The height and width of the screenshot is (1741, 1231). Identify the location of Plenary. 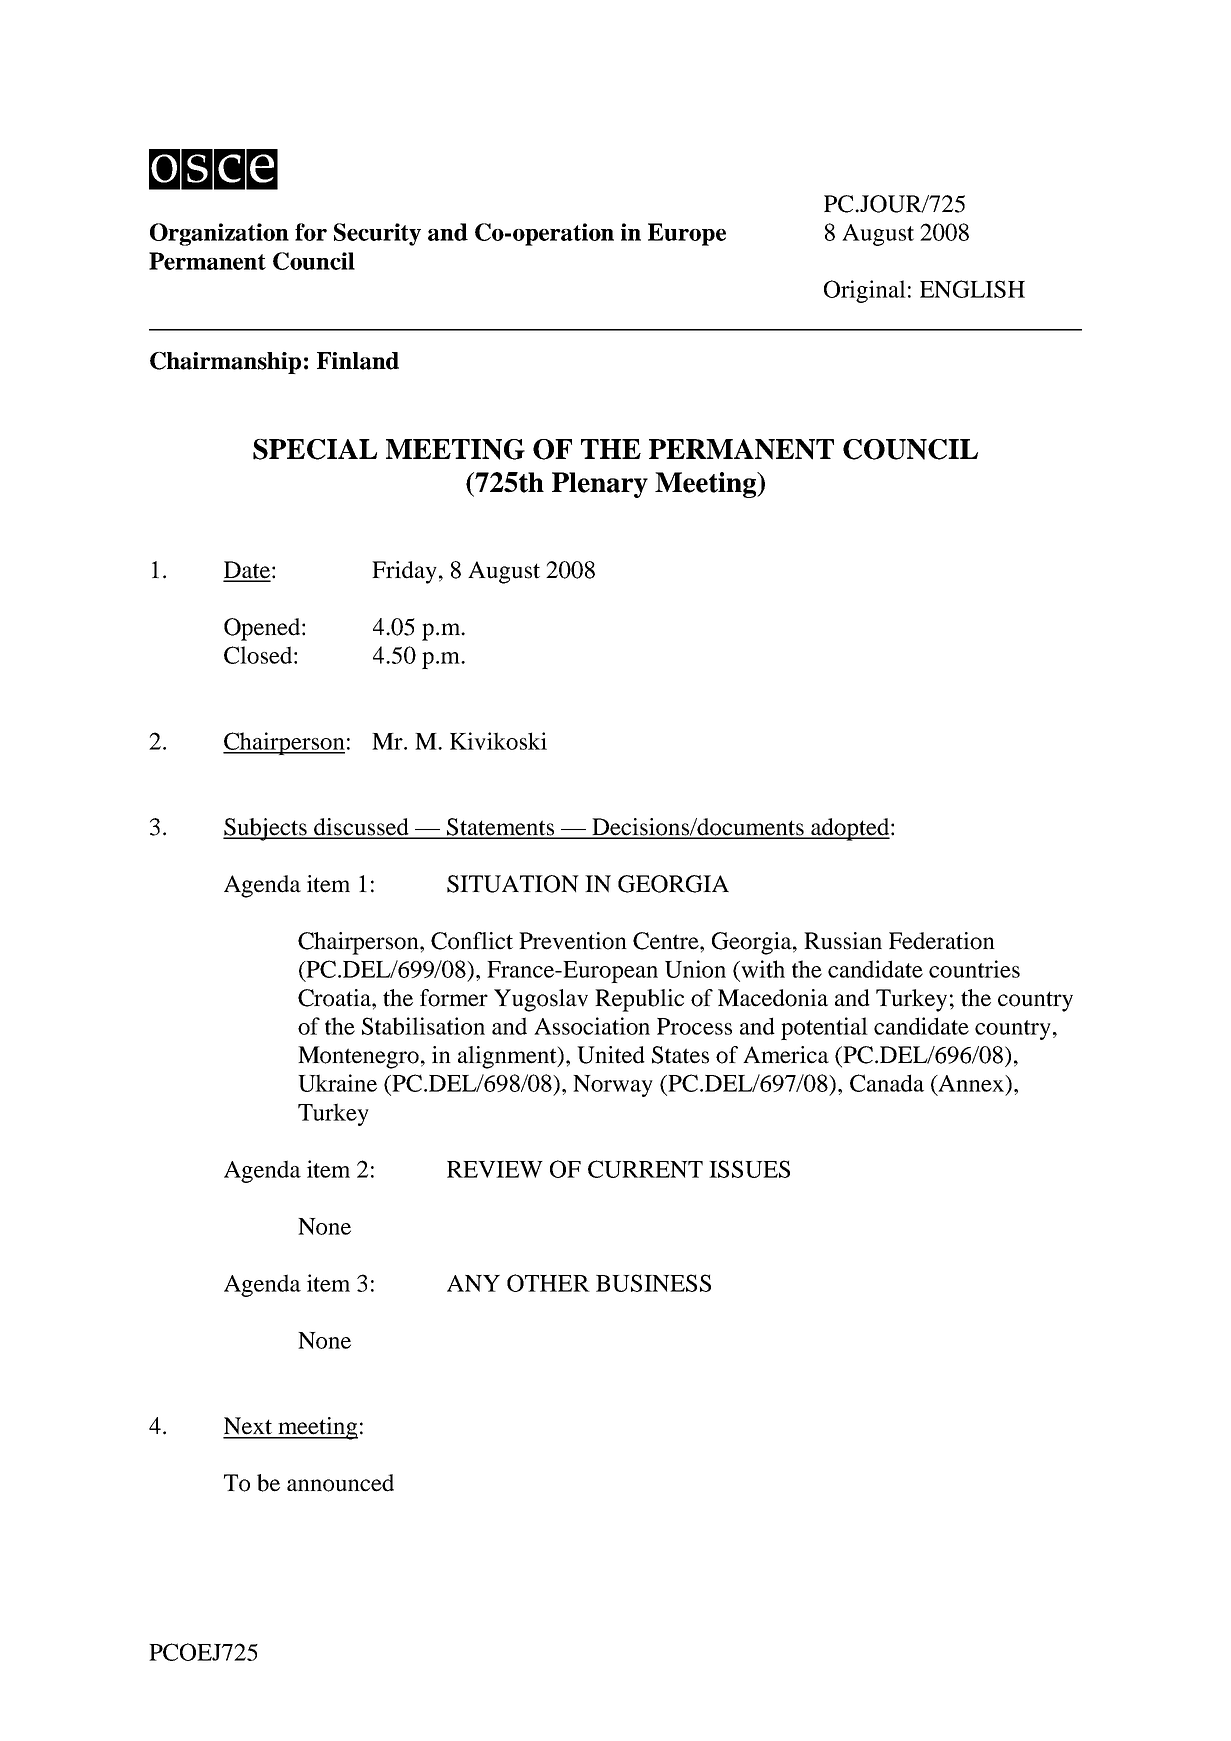
(600, 485).
